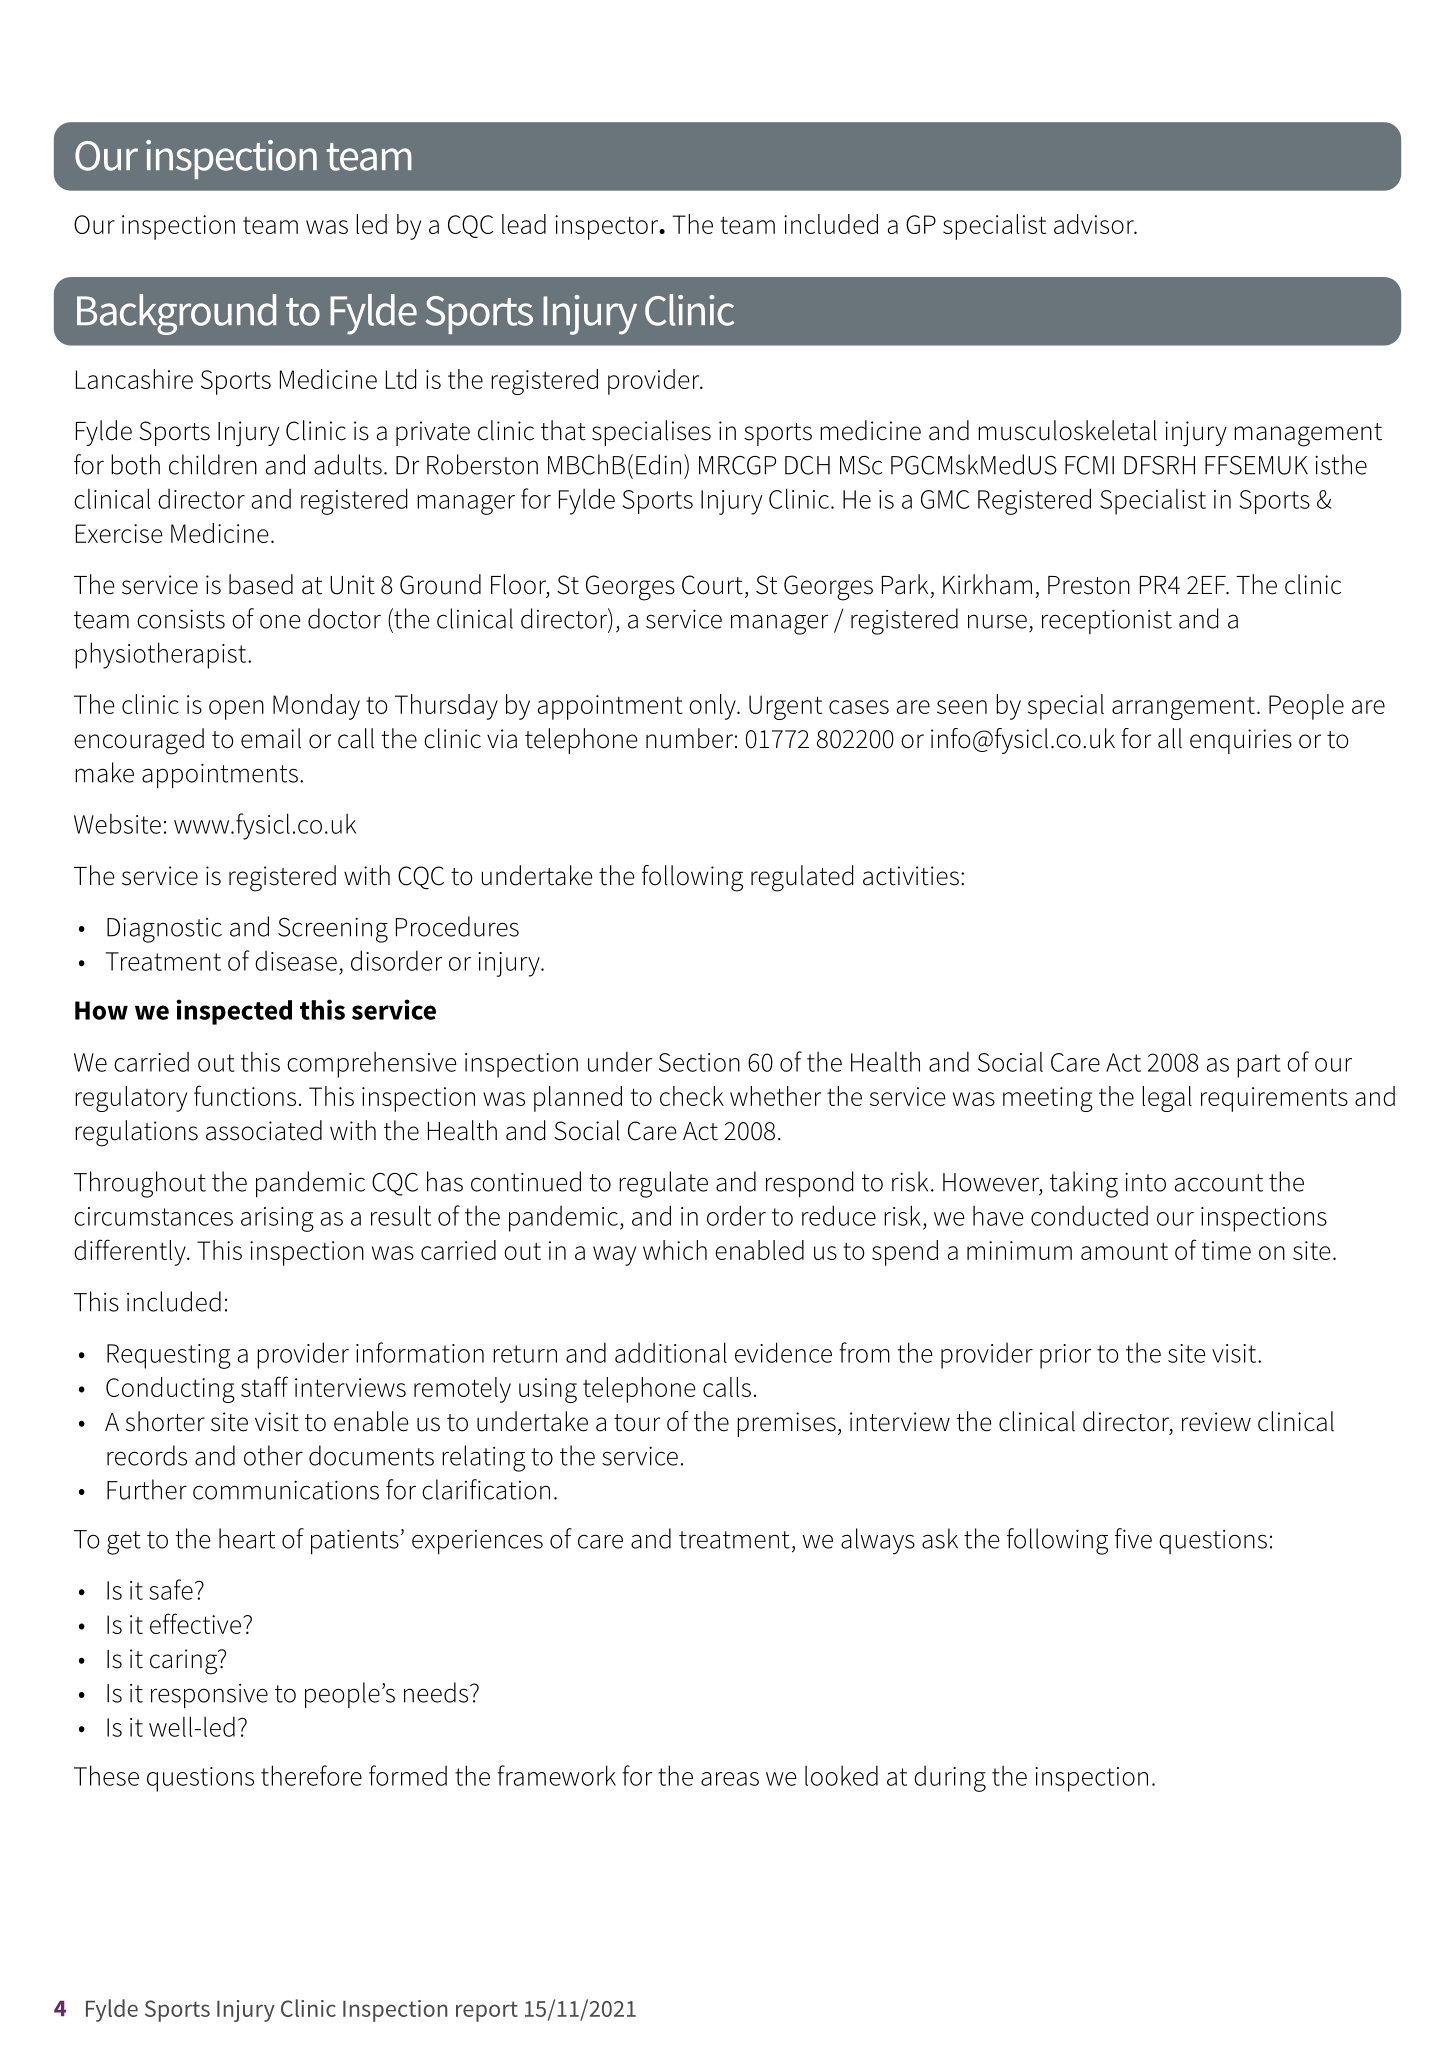  Describe the element at coordinates (264, 1386) in the image. I see `staff` at that location.
